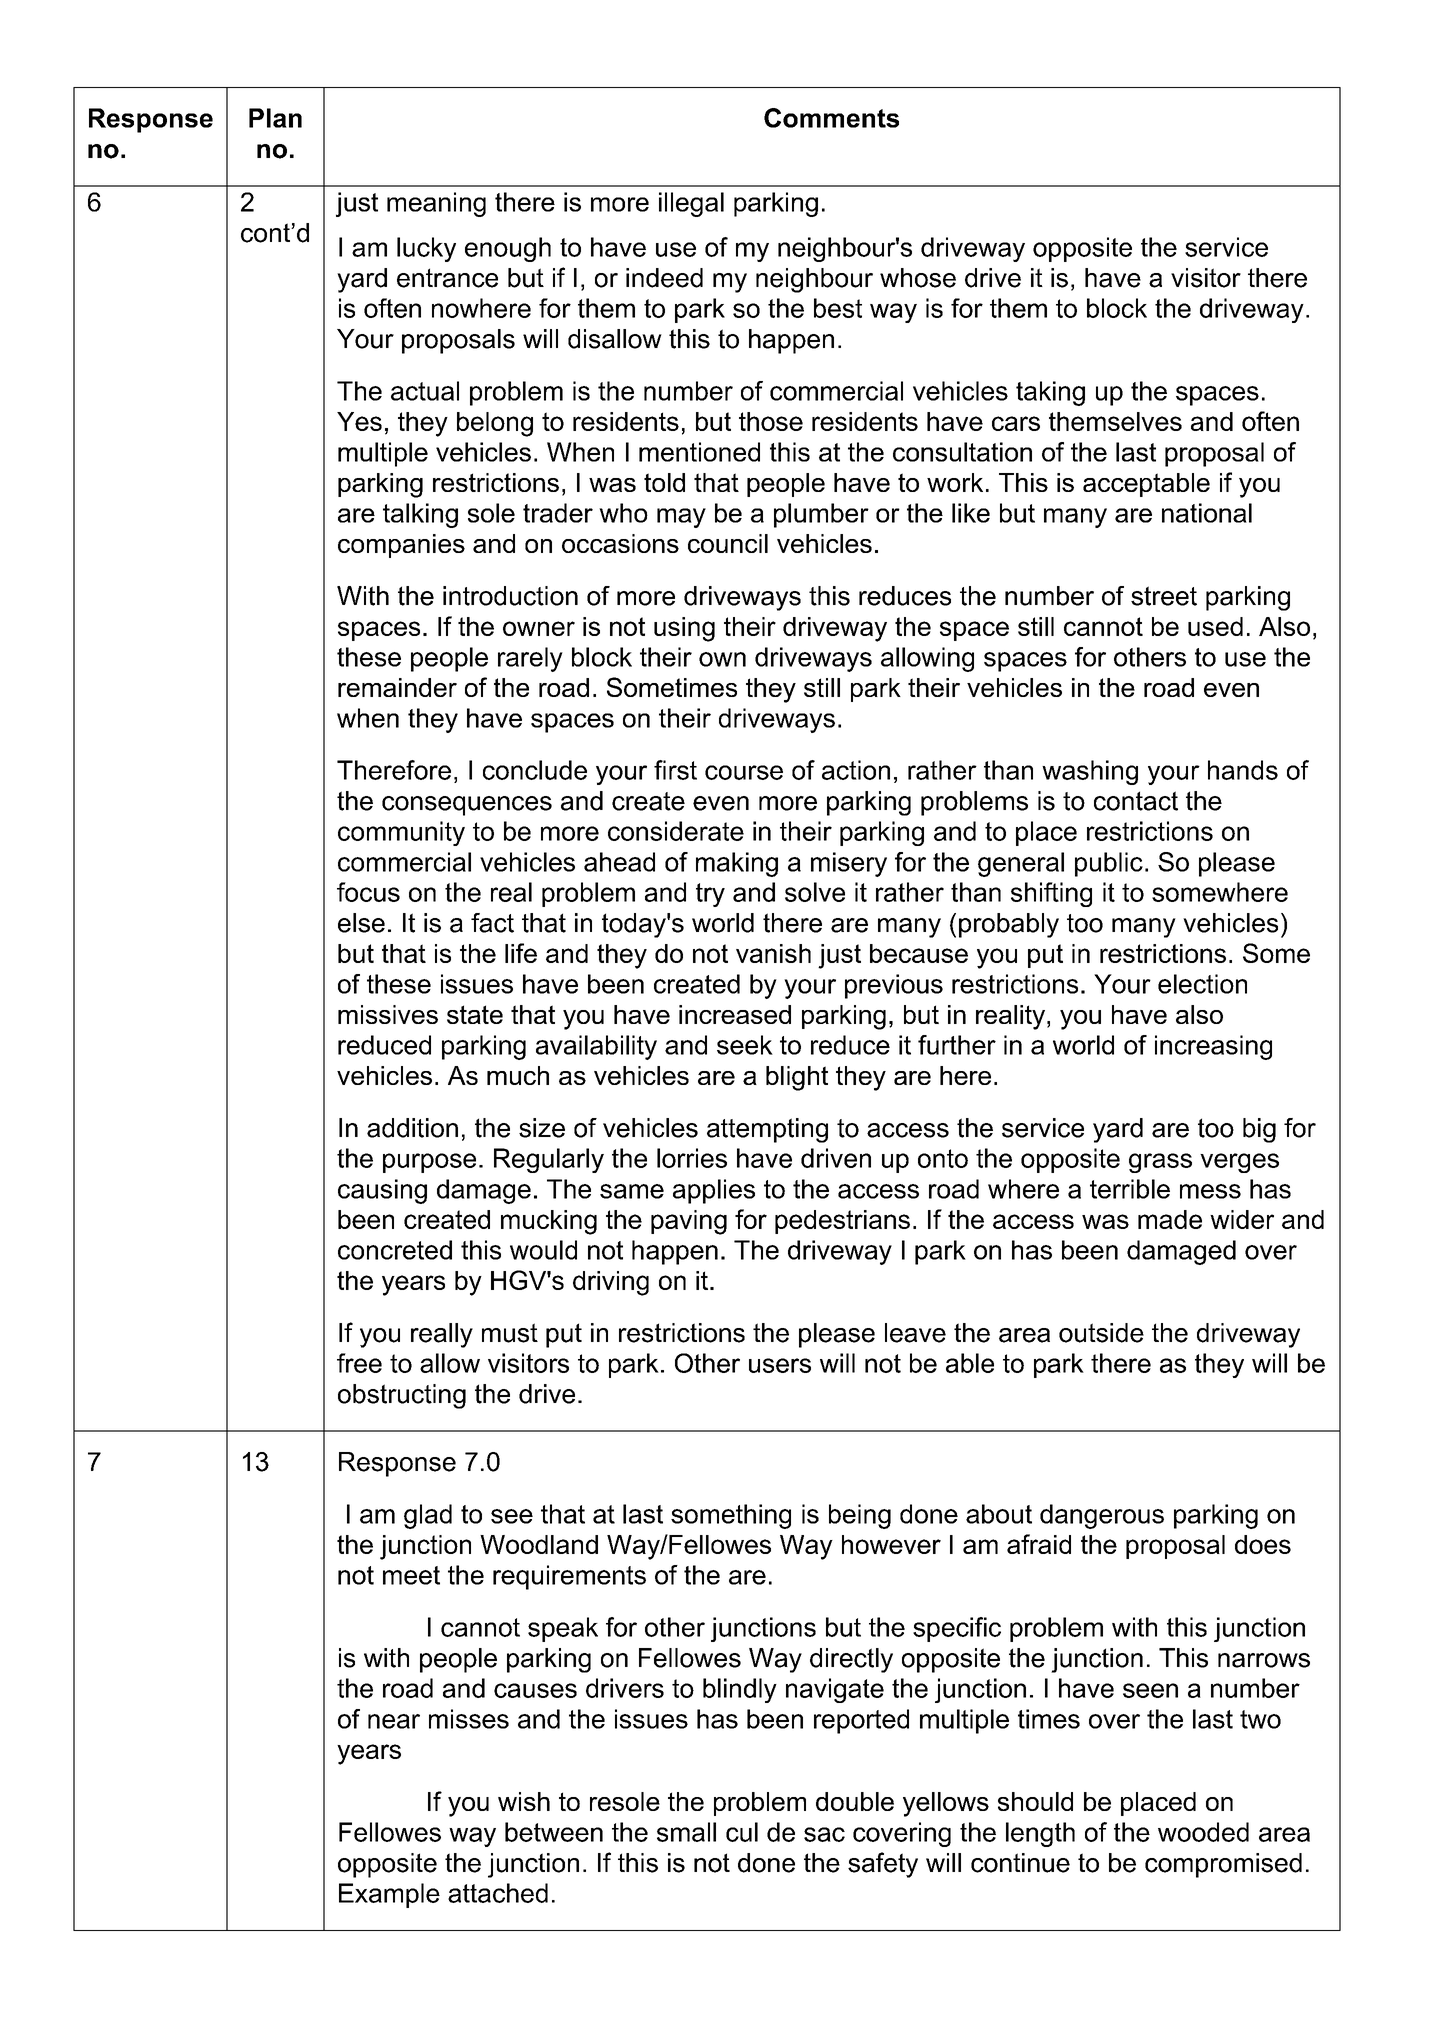 The width and height of the document is (1437, 2032). What do you see at coordinates (1101, 1333) in the document?
I see `outside` at bounding box center [1101, 1333].
